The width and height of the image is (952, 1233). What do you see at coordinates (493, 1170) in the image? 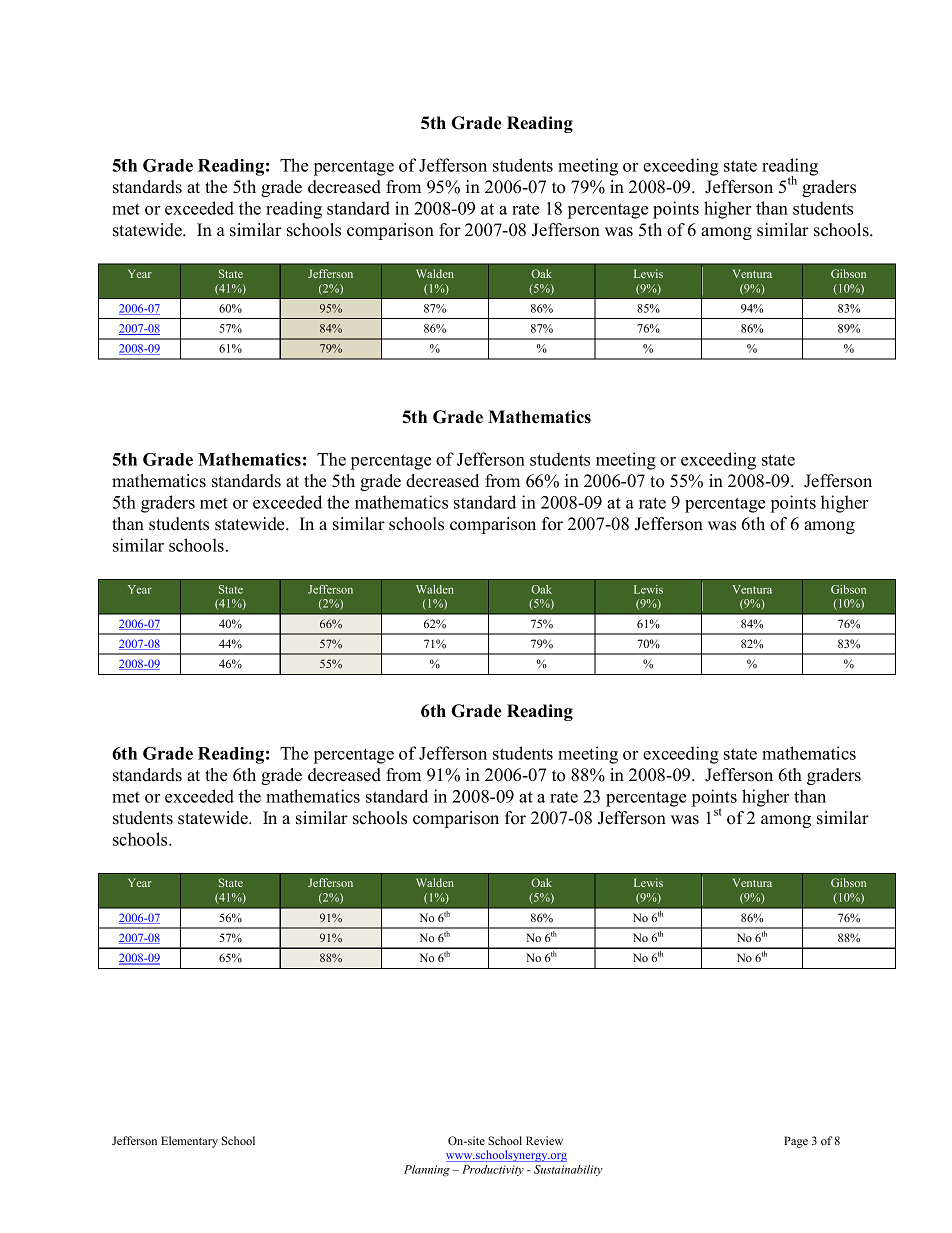
I see `Productivity` at bounding box center [493, 1170].
